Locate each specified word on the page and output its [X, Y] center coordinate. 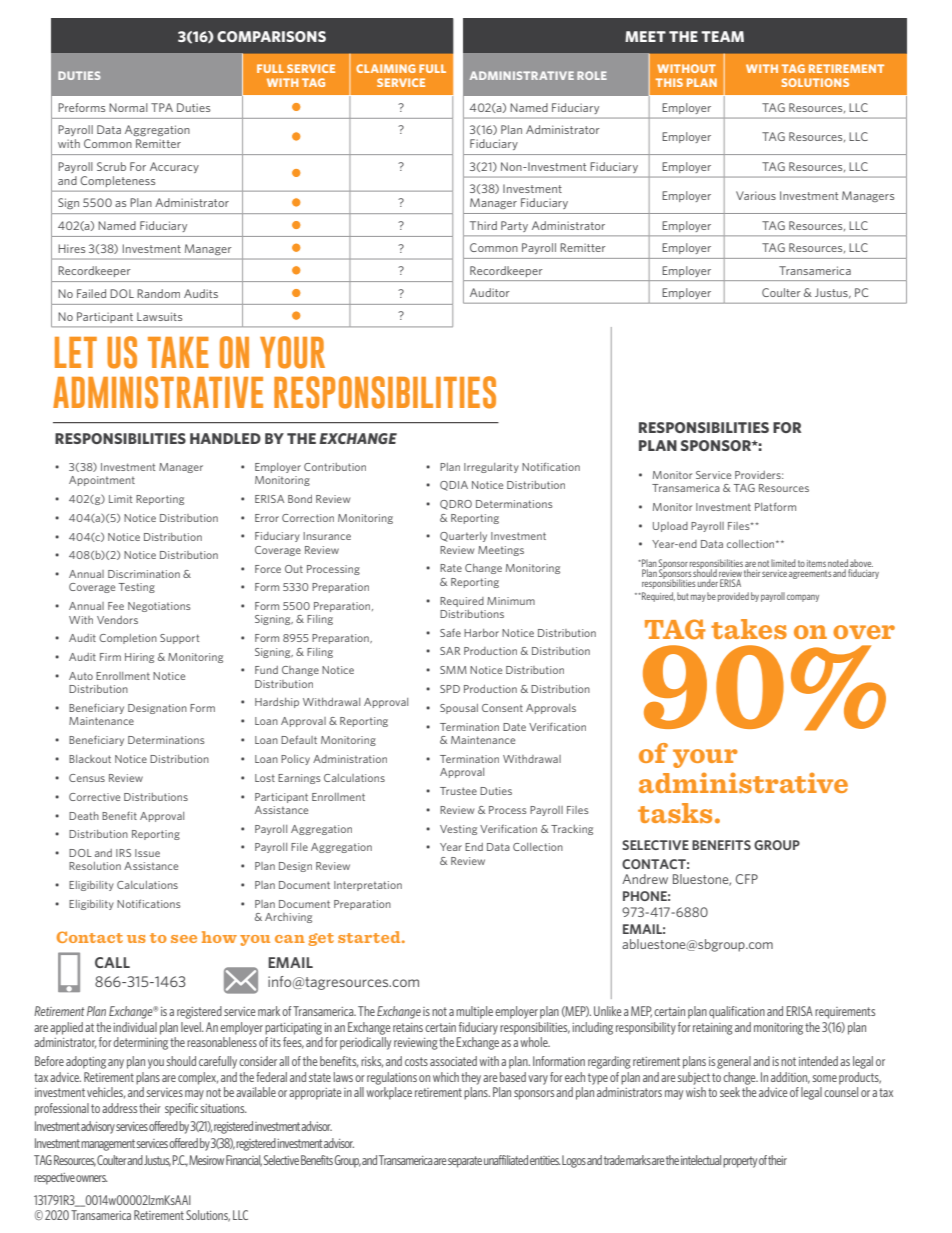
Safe [450, 632]
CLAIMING [386, 68]
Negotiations [159, 607]
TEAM [722, 36]
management [109, 1145]
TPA [162, 107]
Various [756, 195]
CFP [747, 879]
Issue [147, 853]
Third [483, 225]
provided [733, 597]
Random [158, 293]
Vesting [458, 830]
